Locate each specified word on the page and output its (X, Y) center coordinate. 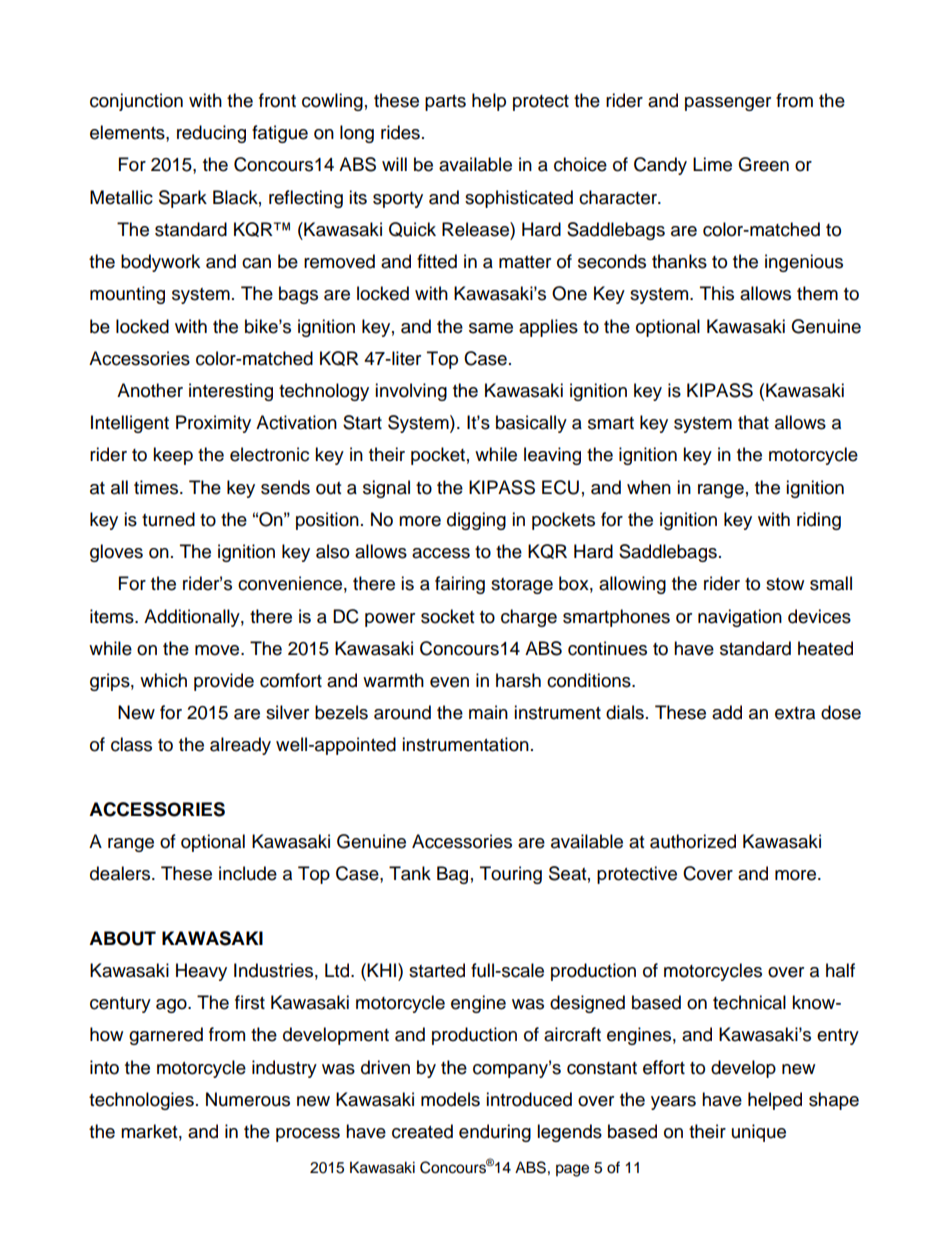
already (240, 746)
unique (759, 1133)
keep (173, 456)
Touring (511, 875)
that (753, 422)
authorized (693, 841)
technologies (141, 1101)
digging (476, 521)
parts (445, 103)
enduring (495, 1133)
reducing (211, 134)
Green (763, 164)
